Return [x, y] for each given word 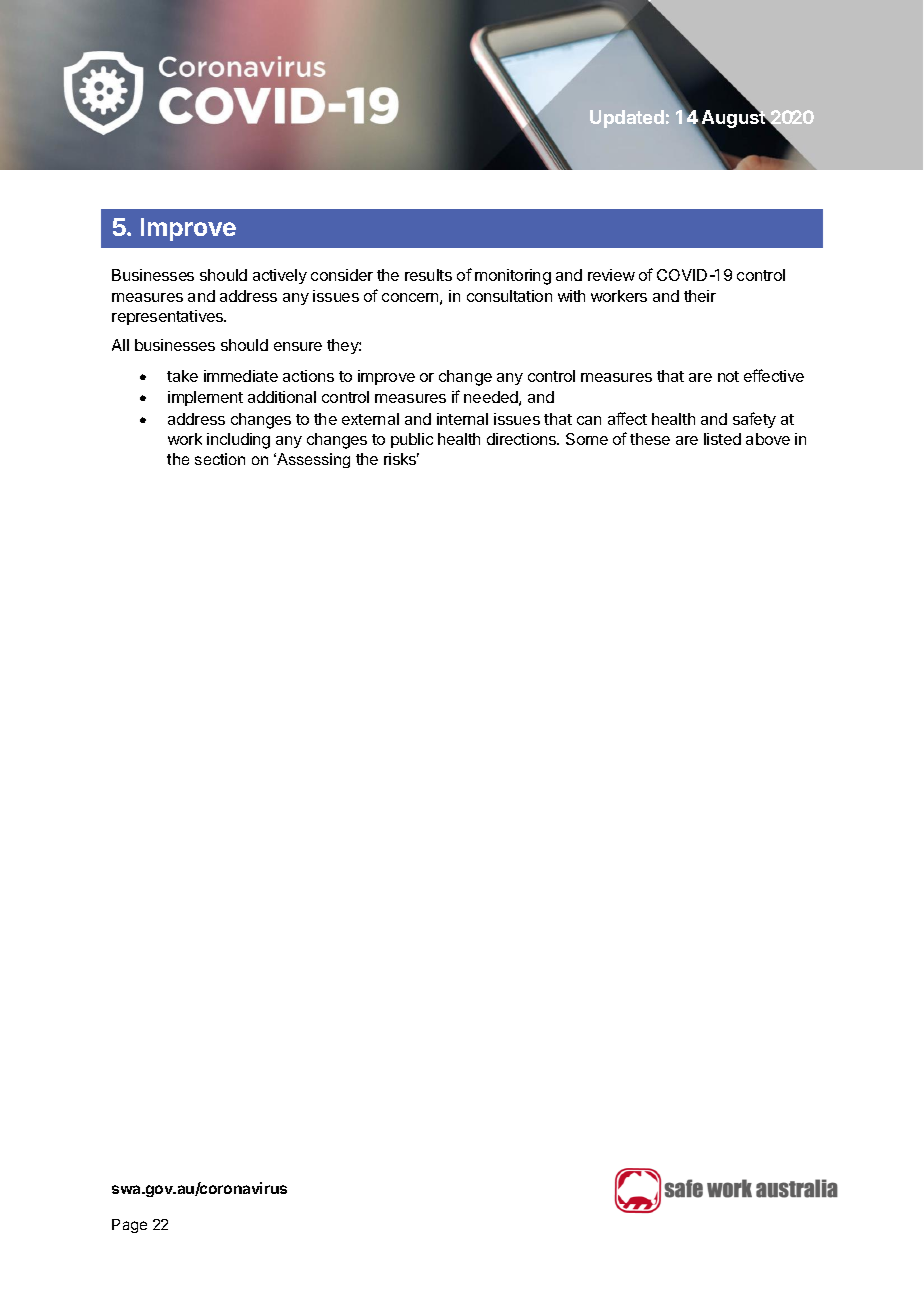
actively [280, 276]
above [768, 439]
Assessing [312, 460]
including [238, 441]
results [428, 275]
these [650, 439]
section [220, 459]
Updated [627, 119]
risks [401, 459]
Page [129, 1226]
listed [722, 439]
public [412, 440]
